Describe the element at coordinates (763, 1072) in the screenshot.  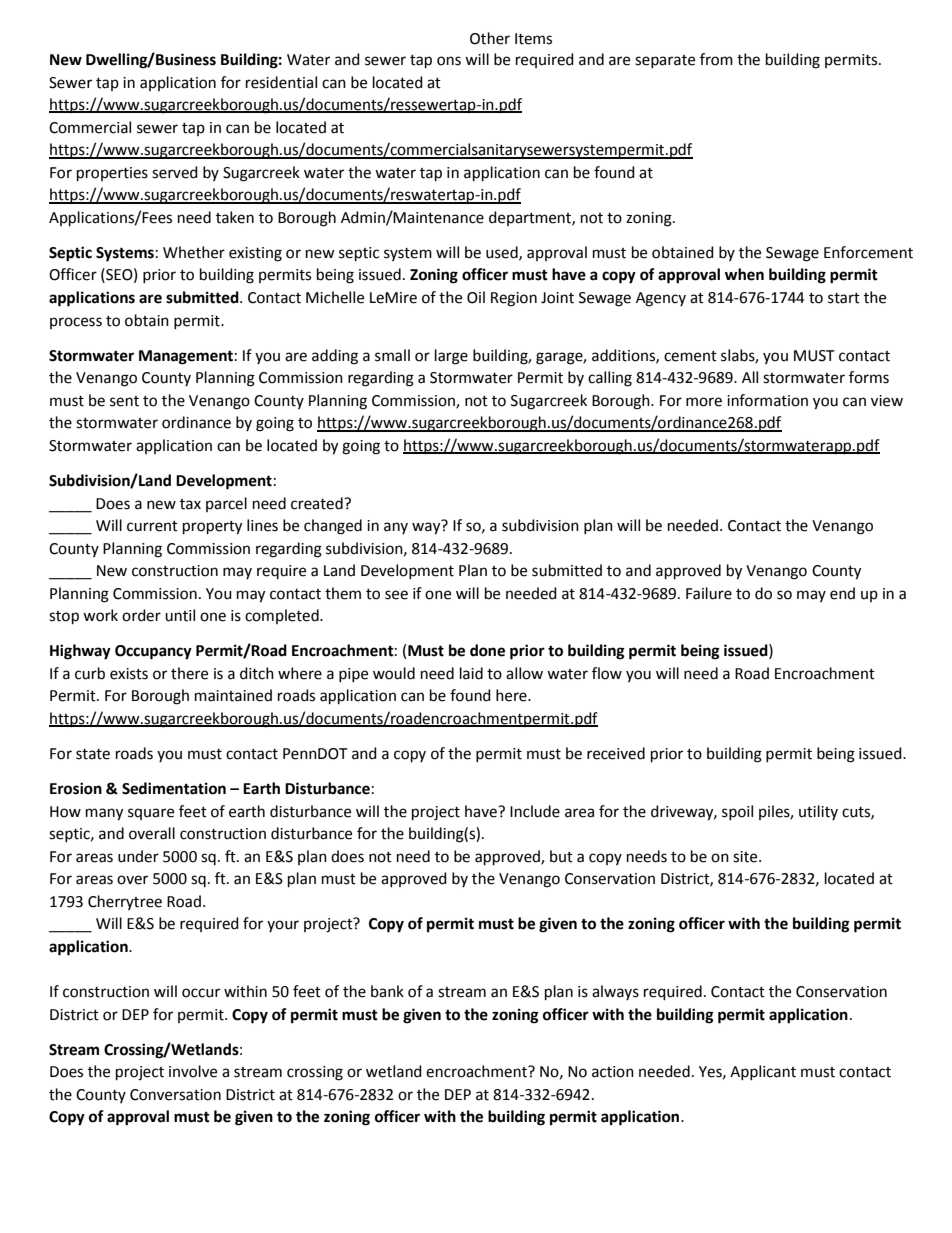
I see `Applicant` at that location.
